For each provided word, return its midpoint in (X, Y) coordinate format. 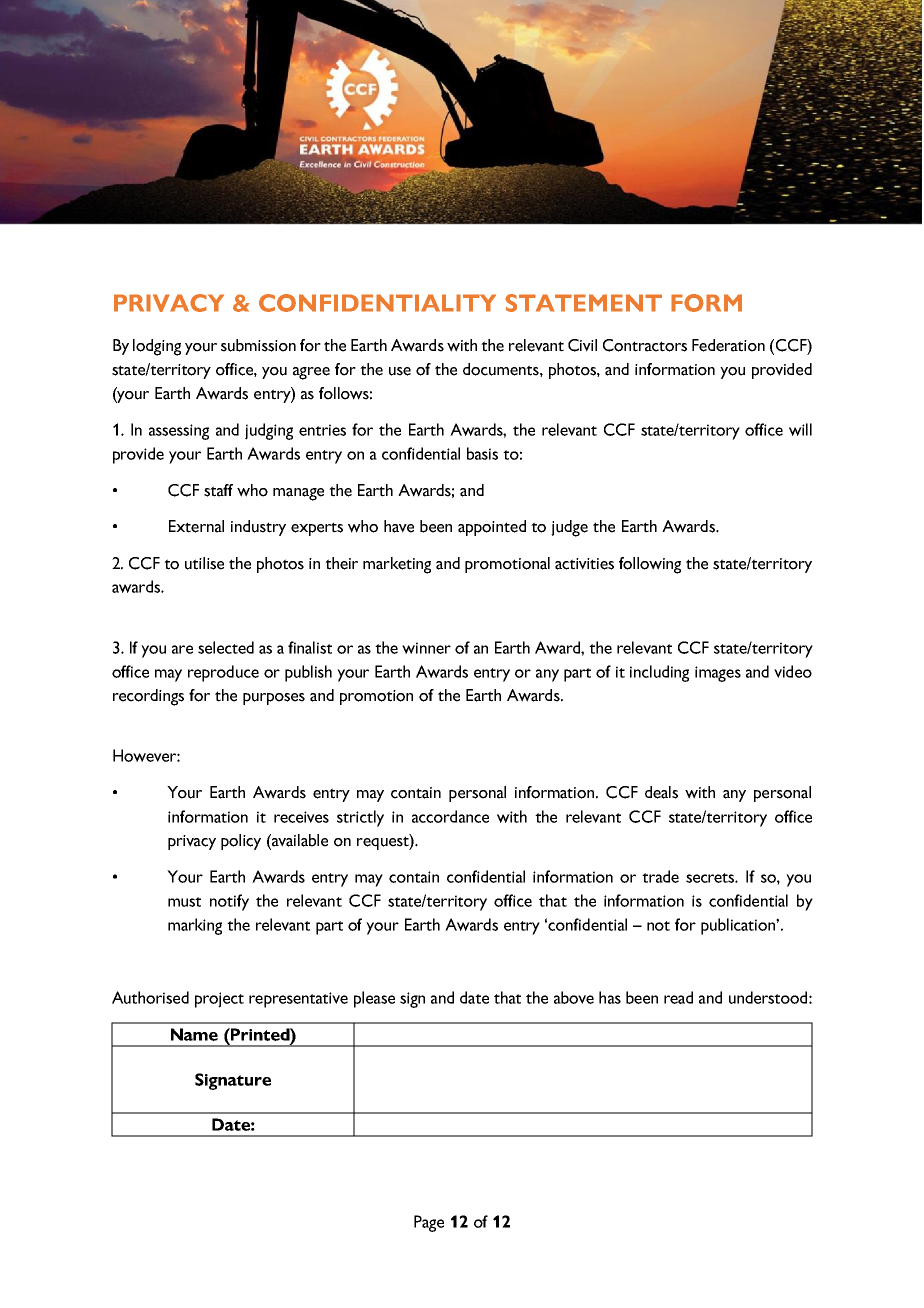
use (400, 371)
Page (429, 1223)
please (374, 999)
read (678, 997)
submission (258, 345)
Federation (728, 345)
